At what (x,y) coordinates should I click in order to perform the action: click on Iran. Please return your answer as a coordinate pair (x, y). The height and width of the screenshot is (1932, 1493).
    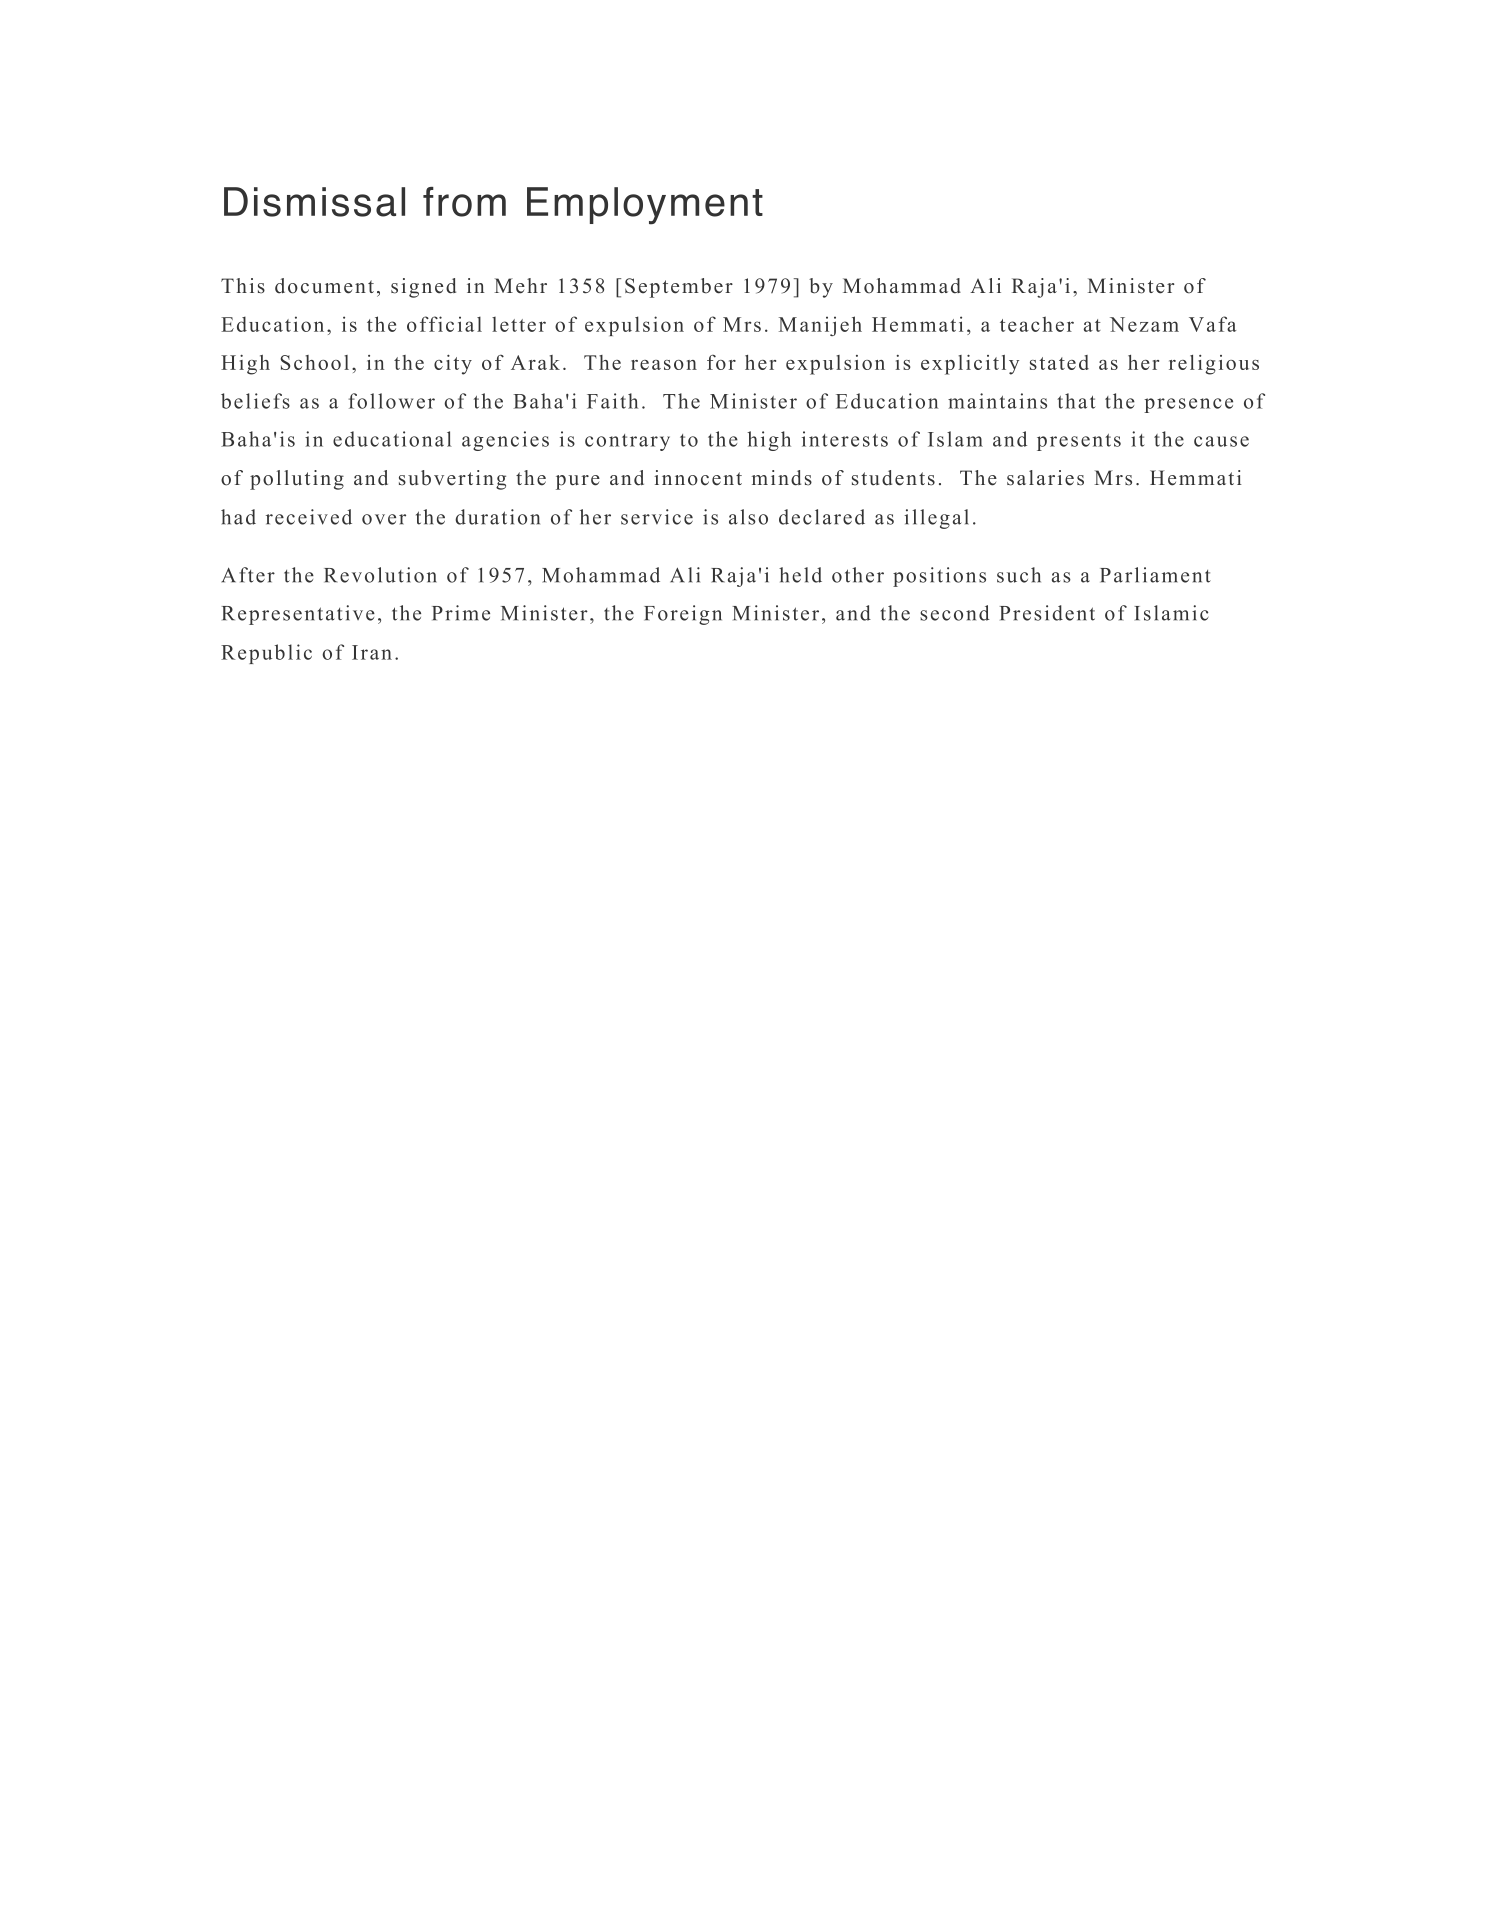
    Looking at the image, I should click on (372, 652).
